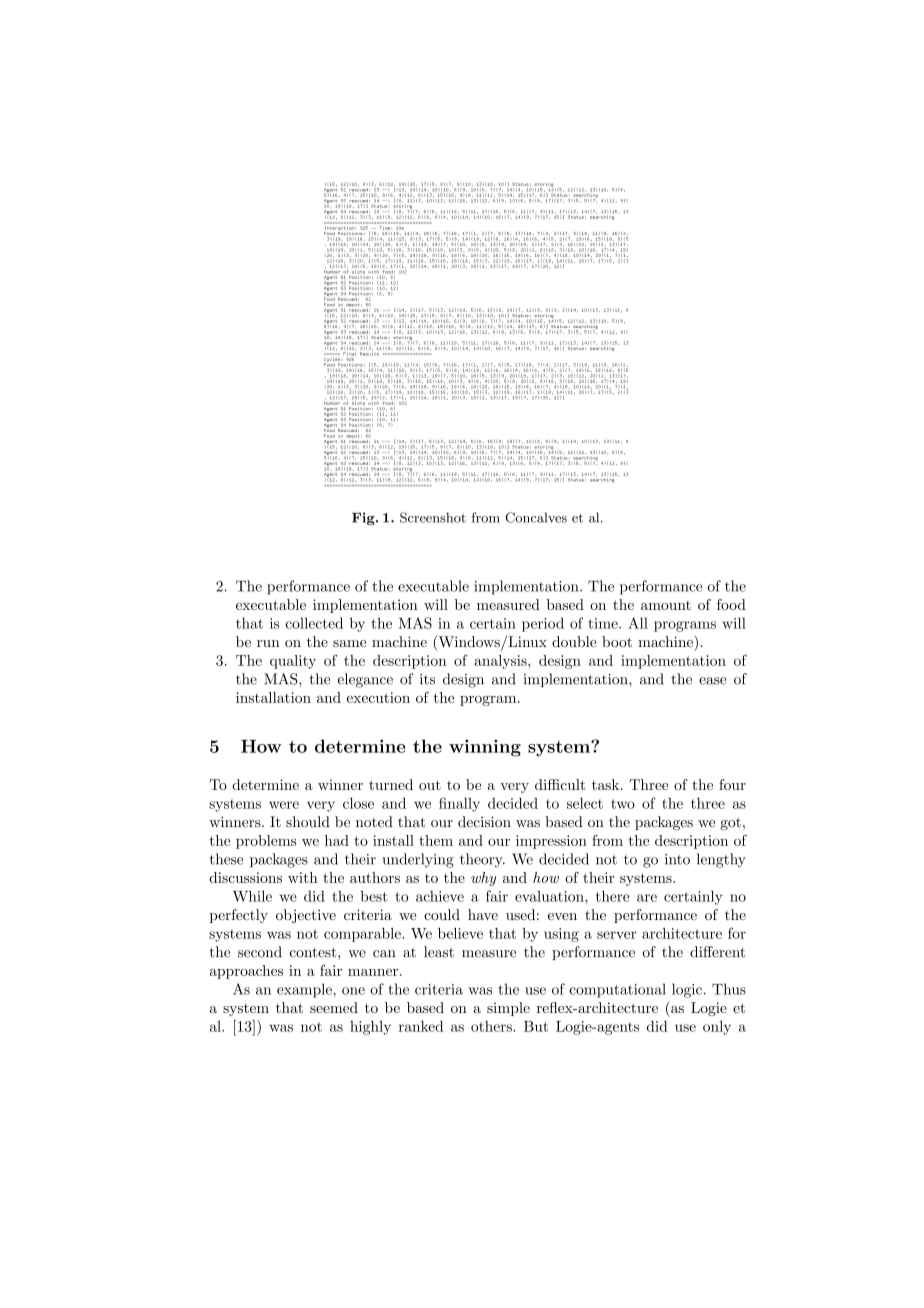  I want to click on example, so click(305, 990).
